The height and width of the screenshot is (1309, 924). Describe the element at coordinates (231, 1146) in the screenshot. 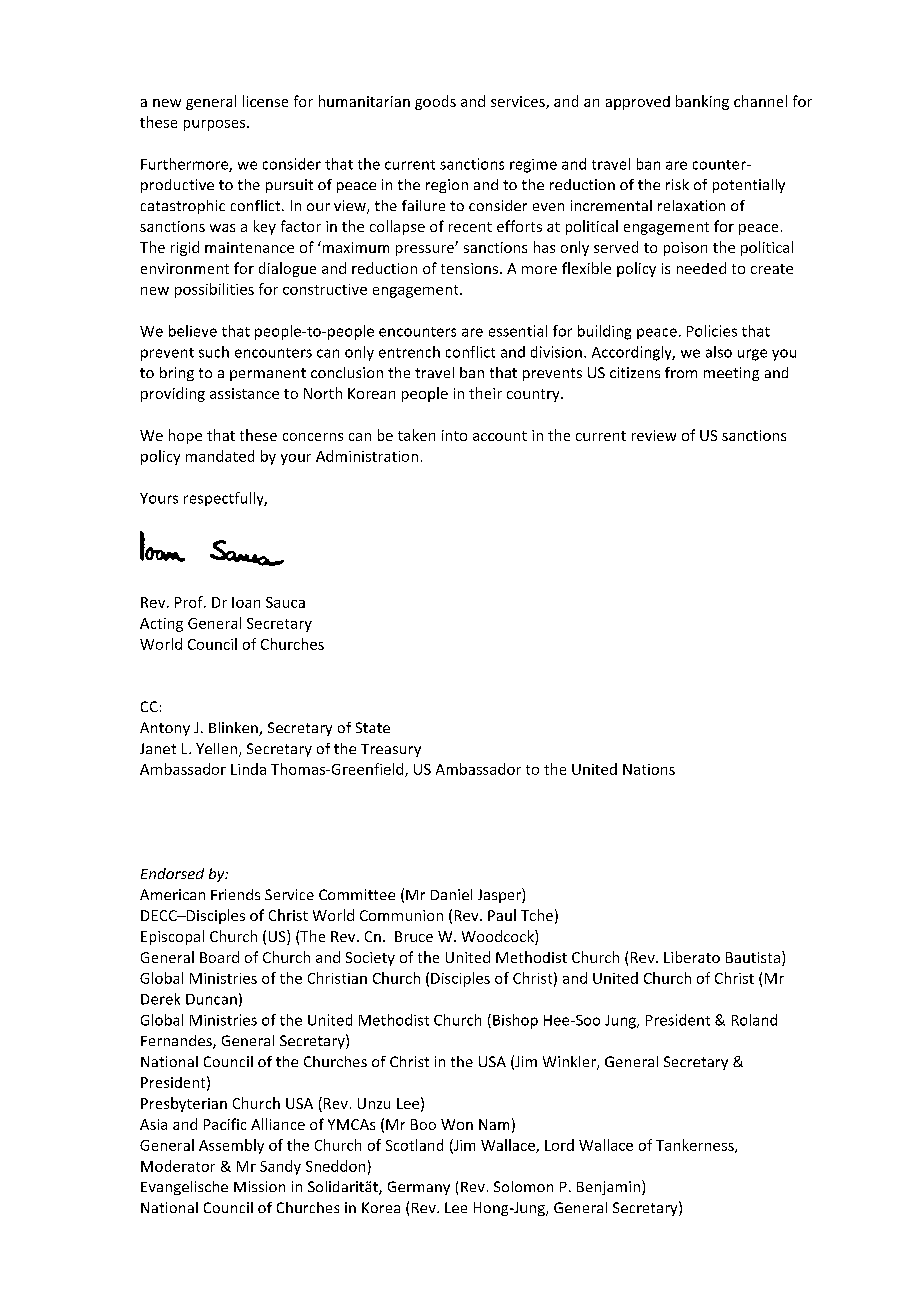

I see `Assembly` at that location.
